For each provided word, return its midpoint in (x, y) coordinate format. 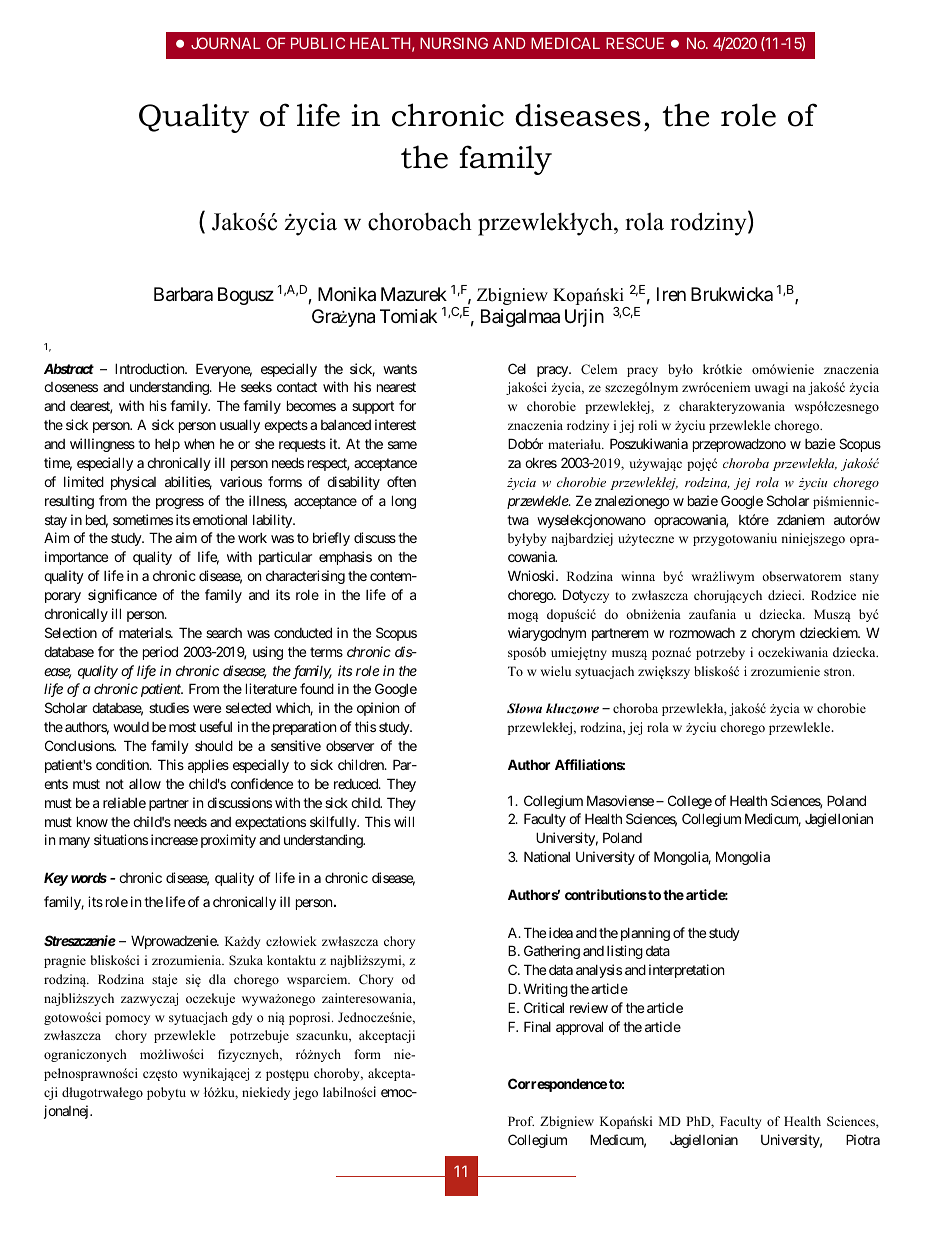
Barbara (183, 294)
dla (217, 979)
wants (400, 369)
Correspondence (557, 1085)
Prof (521, 1121)
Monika (347, 294)
